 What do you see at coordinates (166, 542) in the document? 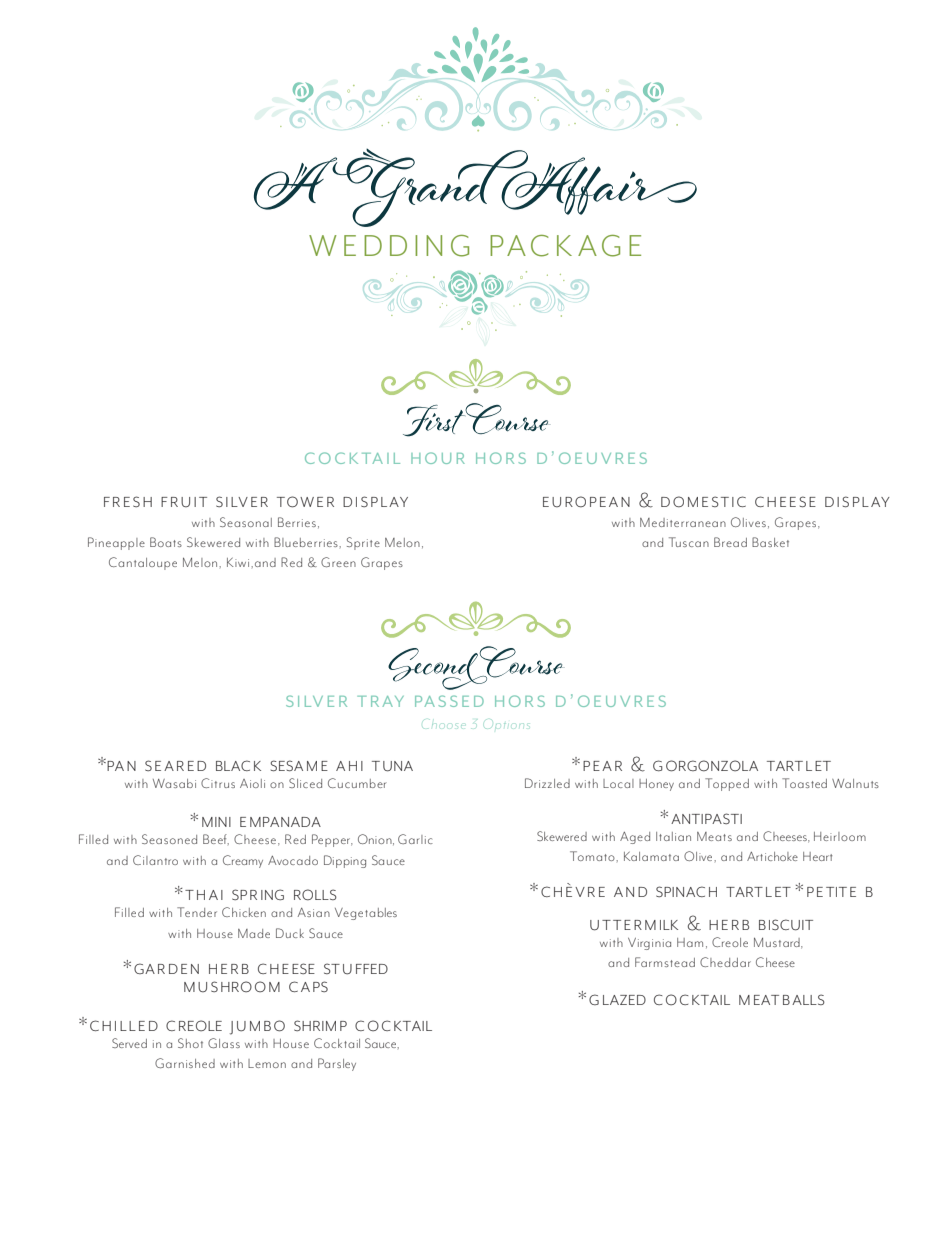
I see `Boats` at bounding box center [166, 542].
